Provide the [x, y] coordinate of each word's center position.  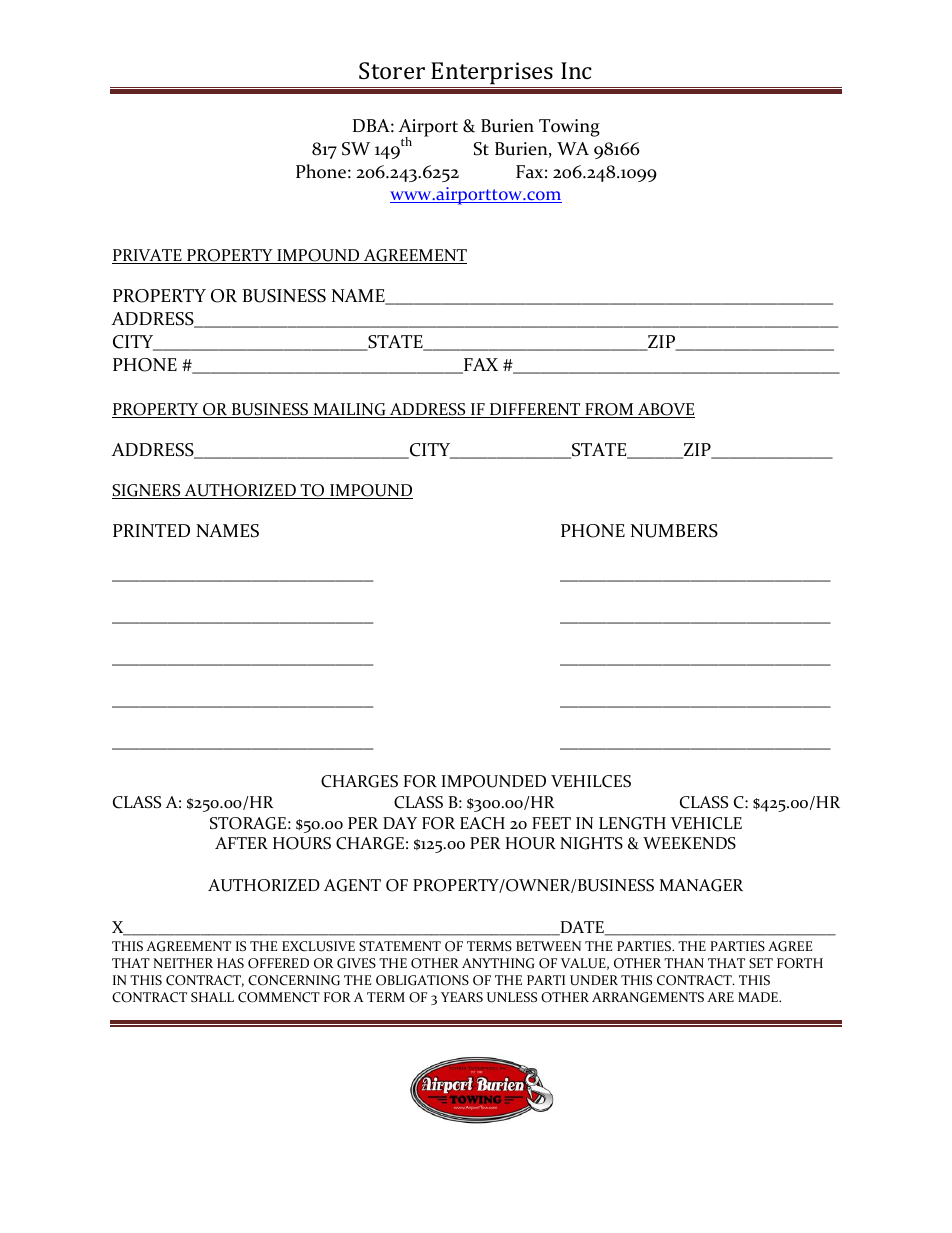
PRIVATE [148, 256]
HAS [230, 963]
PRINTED [151, 530]
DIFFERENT [535, 410]
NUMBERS [674, 531]
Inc [576, 70]
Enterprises [492, 73]
